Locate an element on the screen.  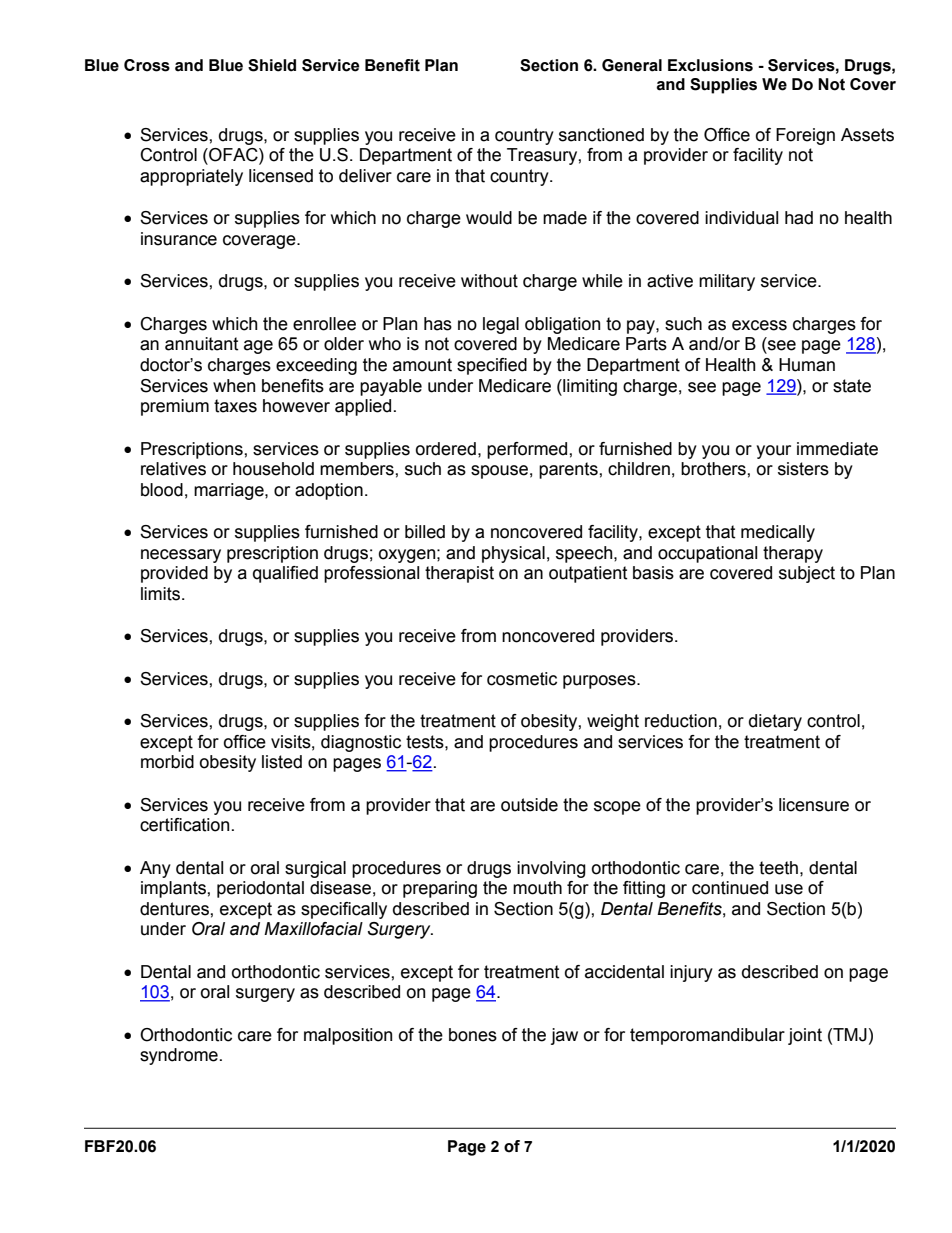
Shield is located at coordinates (272, 65).
